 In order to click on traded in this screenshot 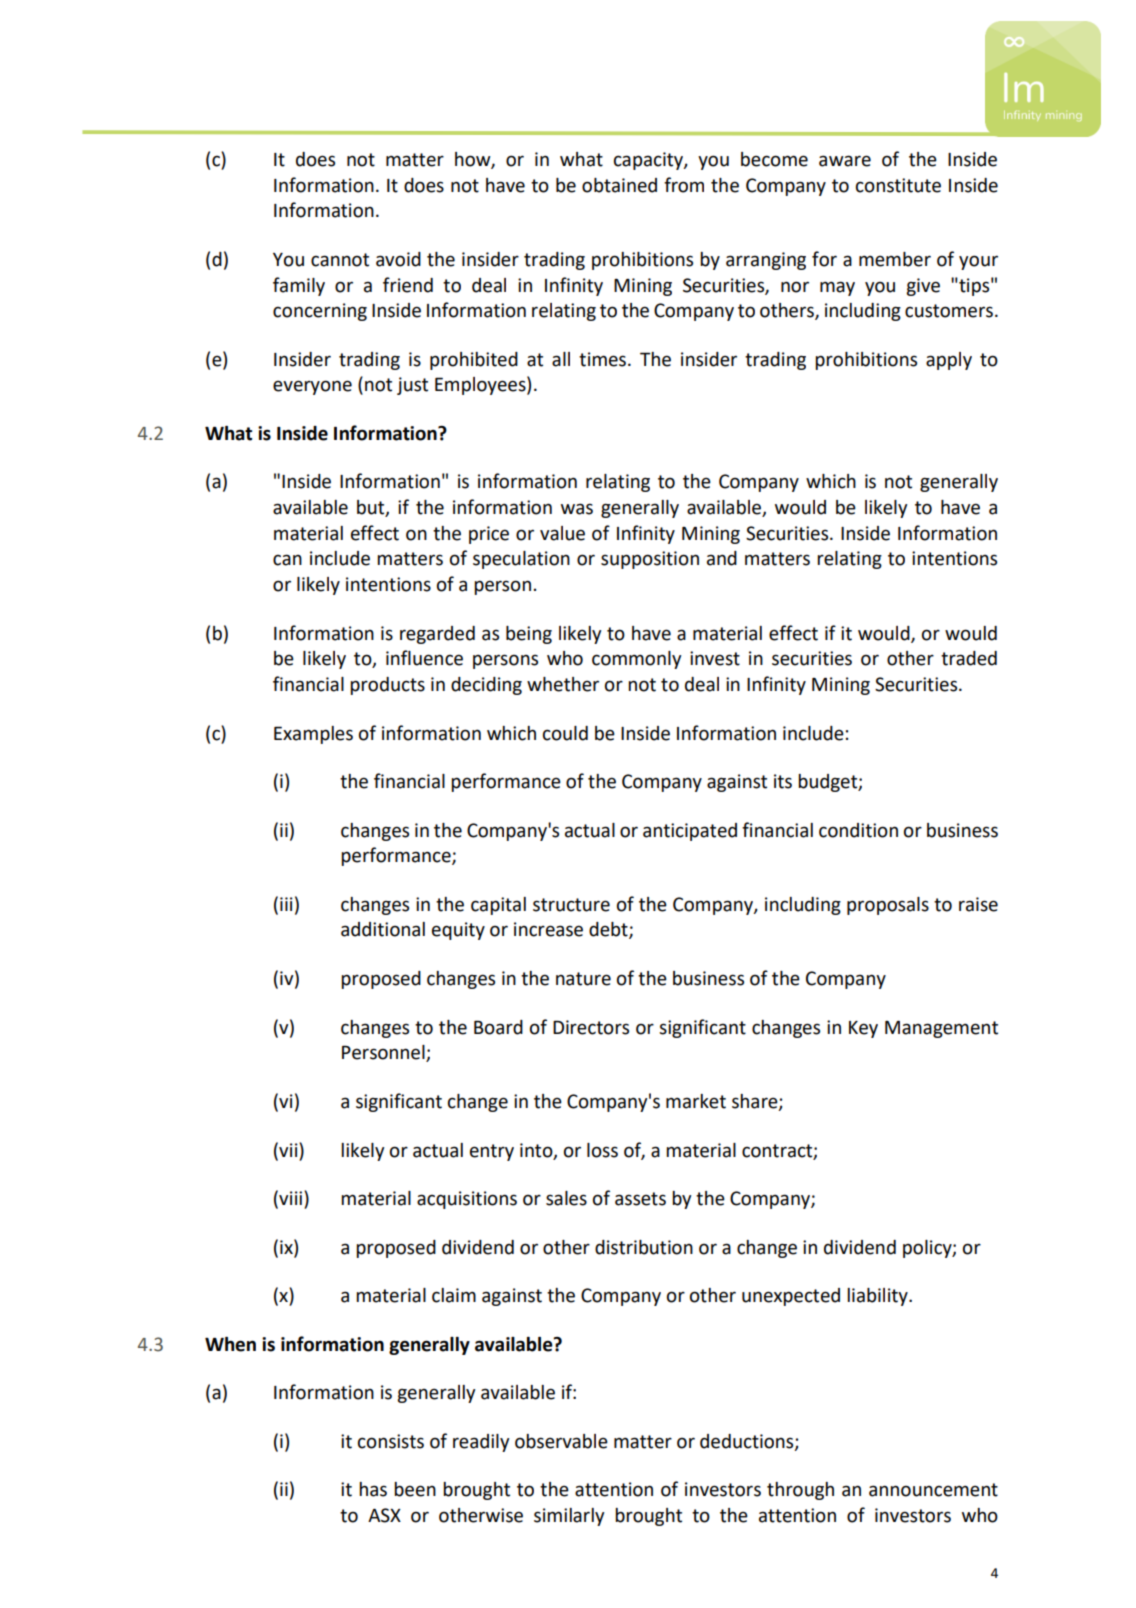, I will do `click(969, 658)`.
